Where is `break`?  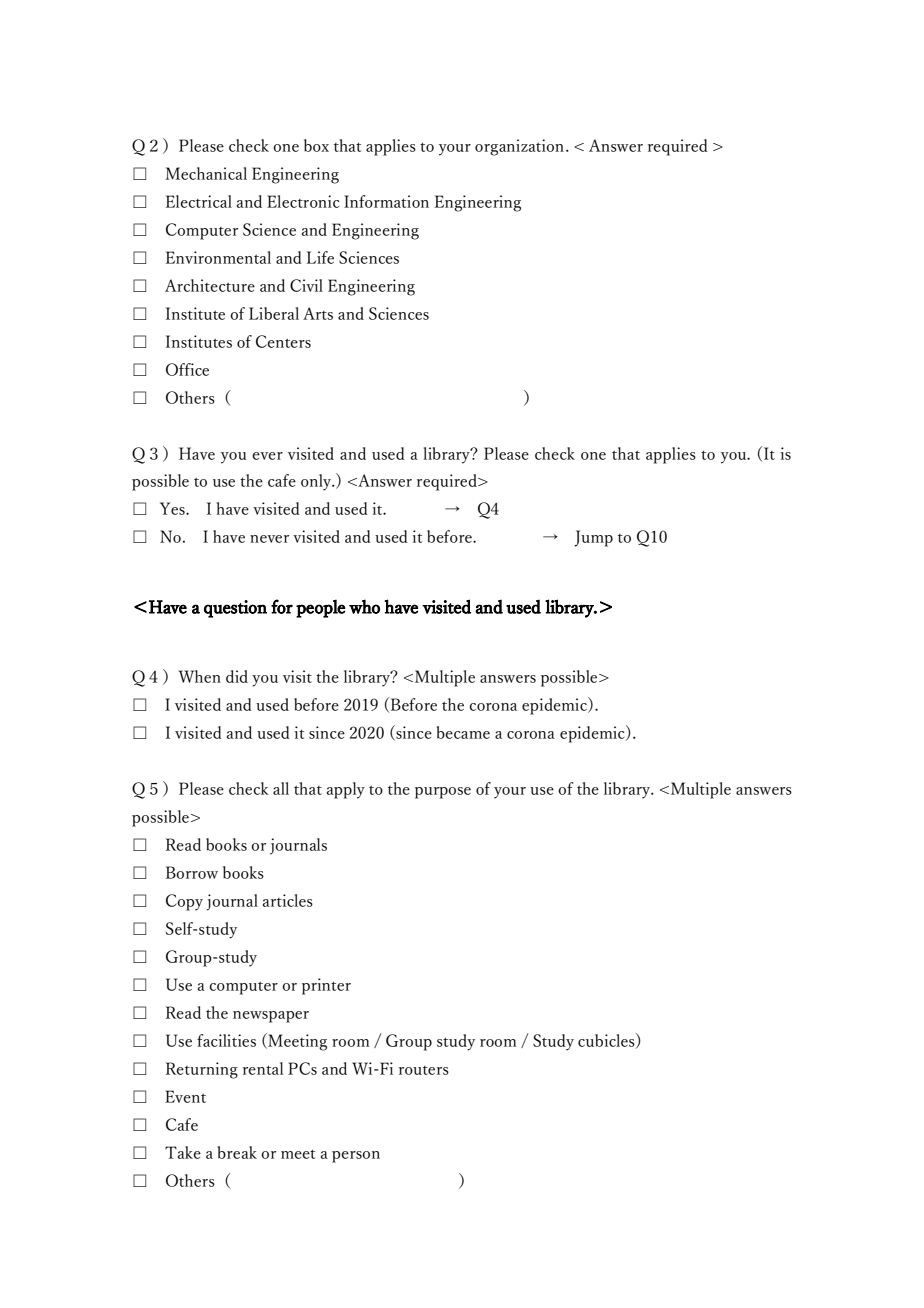
break is located at coordinates (237, 1152).
